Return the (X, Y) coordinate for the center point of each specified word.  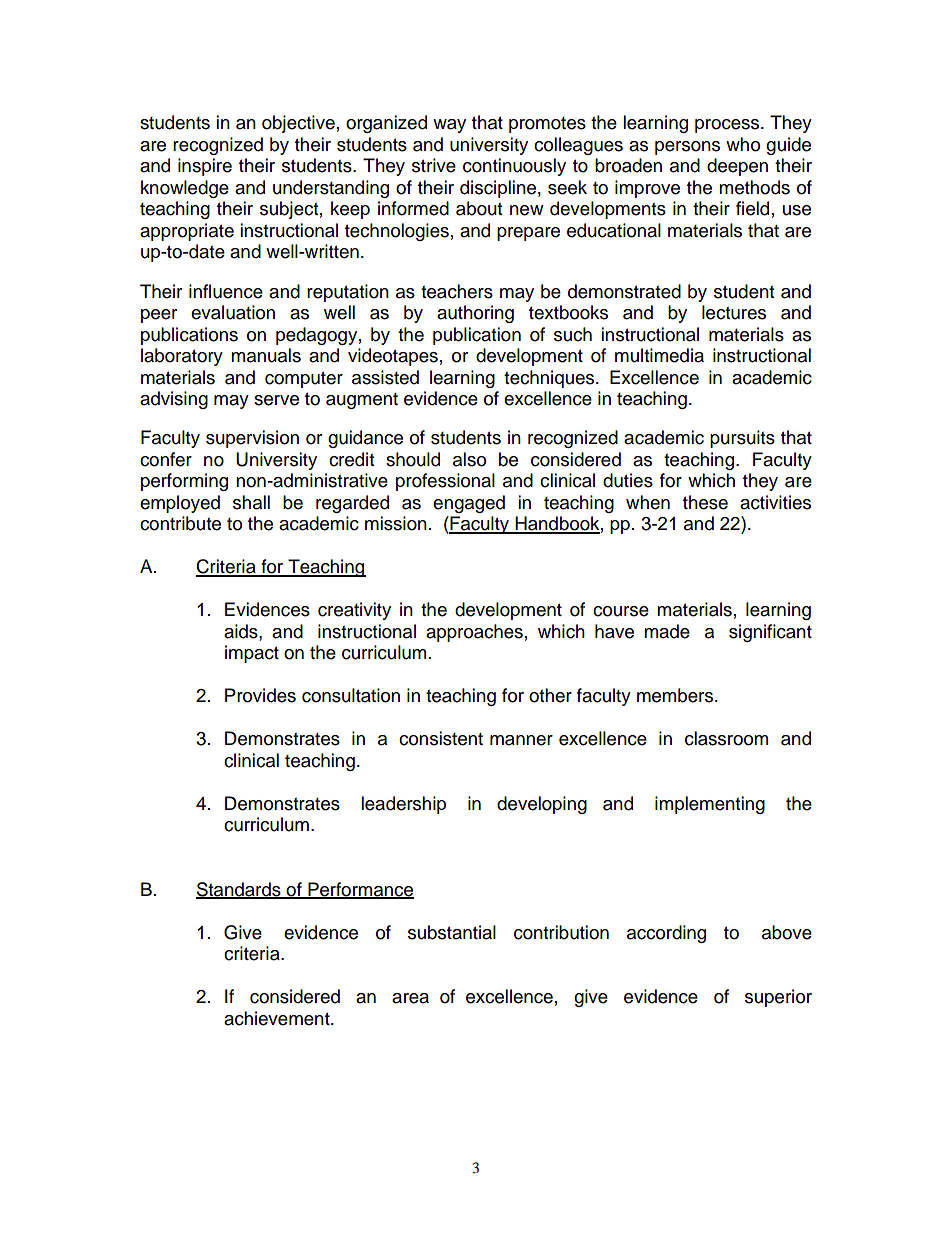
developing (542, 805)
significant (770, 633)
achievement (278, 1018)
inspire (205, 167)
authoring (475, 314)
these (705, 502)
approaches (474, 633)
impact (252, 654)
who (743, 144)
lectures (734, 312)
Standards (239, 890)
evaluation (233, 312)
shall (251, 502)
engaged (469, 504)
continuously (514, 167)
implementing (710, 805)
